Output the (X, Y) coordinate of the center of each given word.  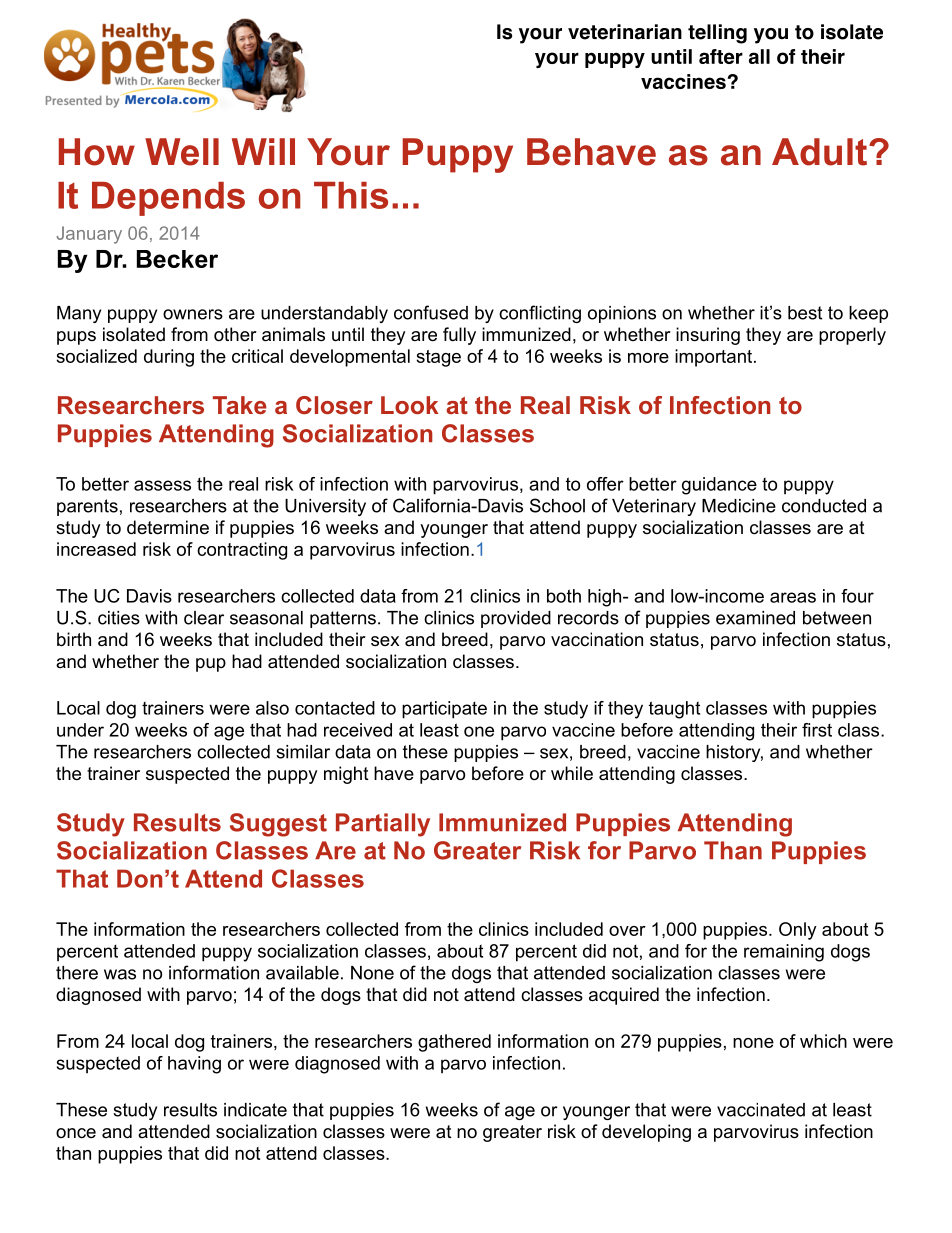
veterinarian (625, 32)
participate (444, 710)
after (721, 56)
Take (240, 405)
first (817, 730)
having (194, 1065)
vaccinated (761, 1110)
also (272, 708)
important (715, 358)
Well (182, 152)
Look (410, 405)
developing (646, 1133)
